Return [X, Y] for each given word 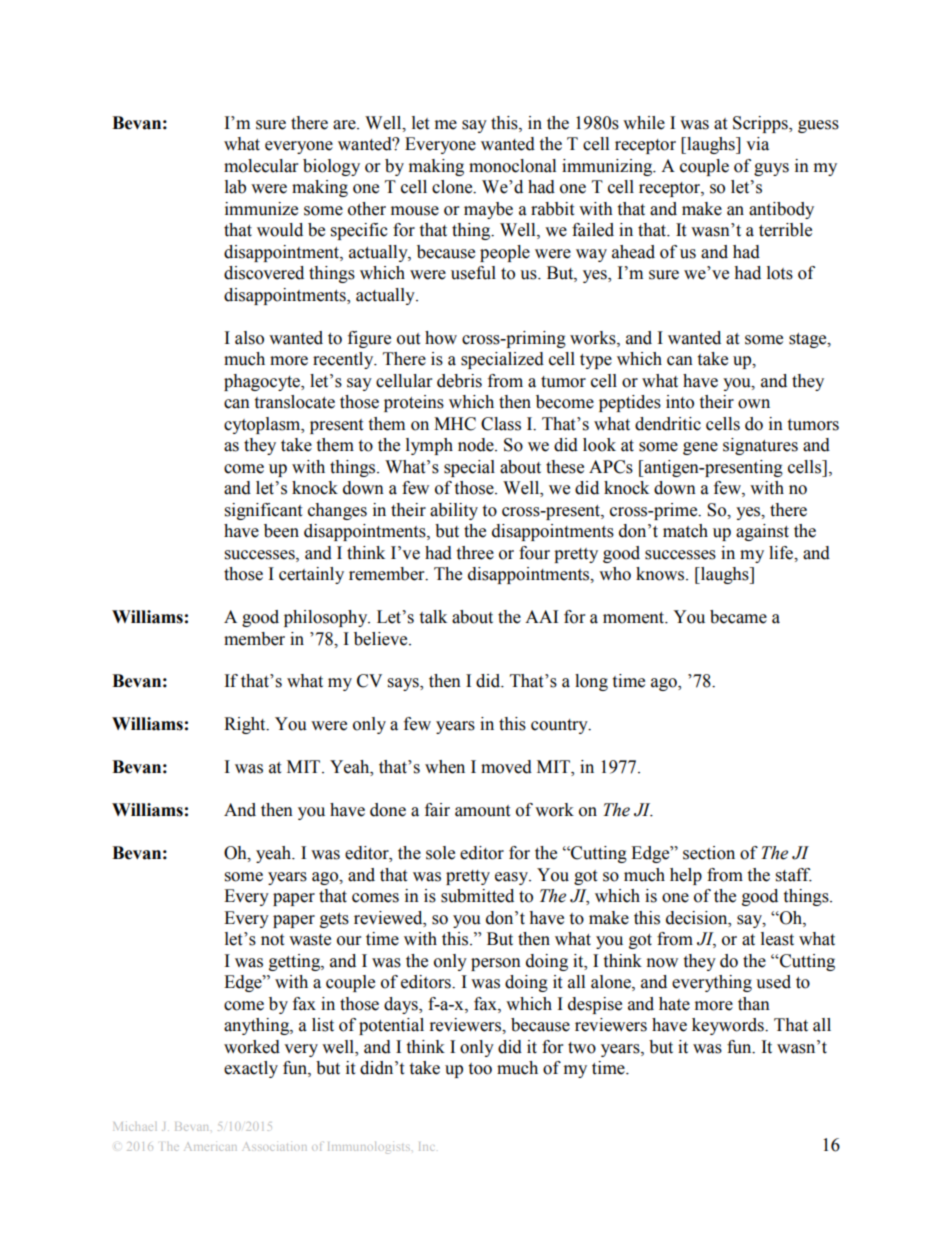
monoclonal [512, 166]
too [480, 1069]
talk [433, 617]
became [738, 617]
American [210, 1147]
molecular [261, 166]
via [757, 144]
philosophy [327, 618]
